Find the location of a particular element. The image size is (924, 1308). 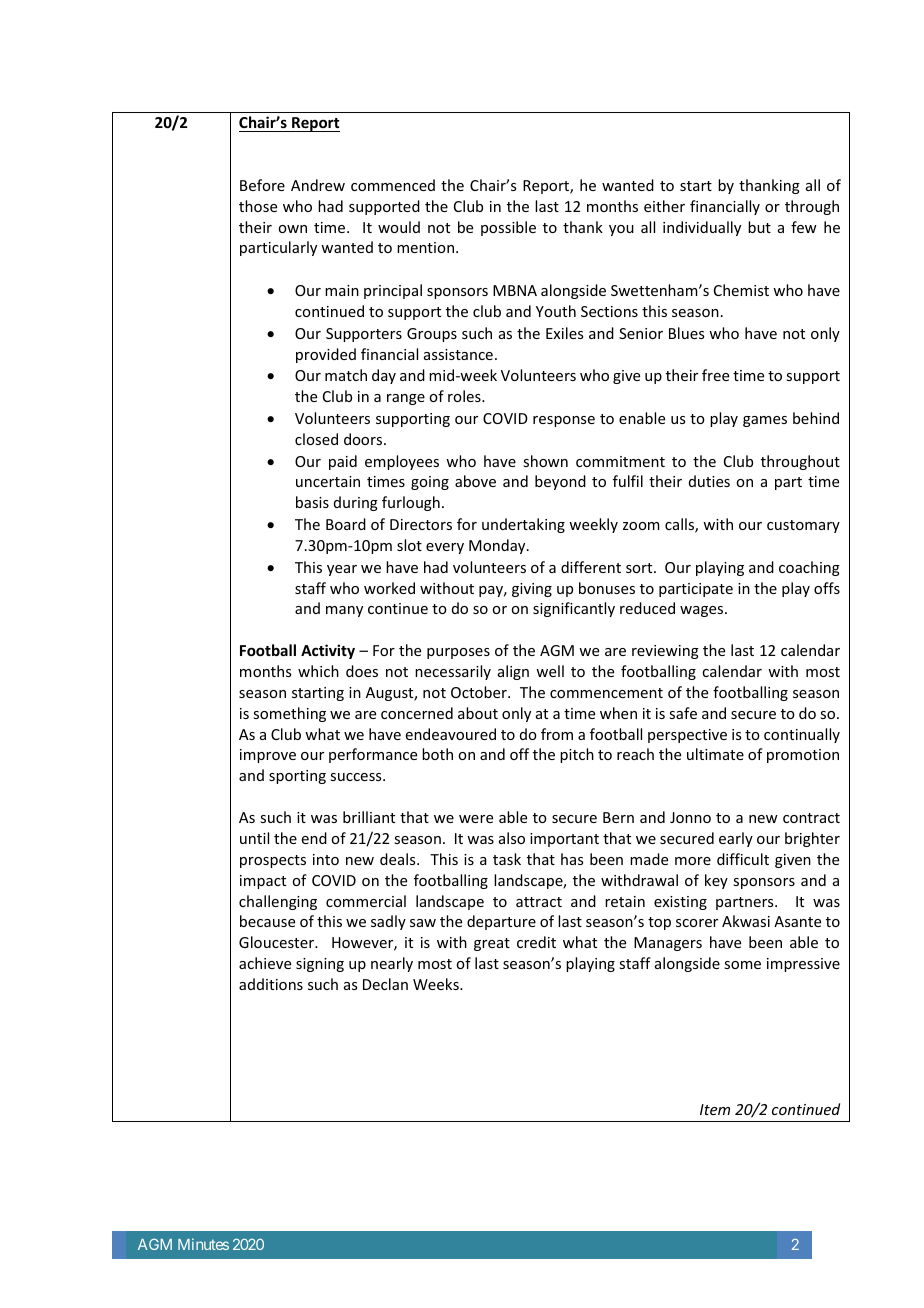

but is located at coordinates (759, 227).
